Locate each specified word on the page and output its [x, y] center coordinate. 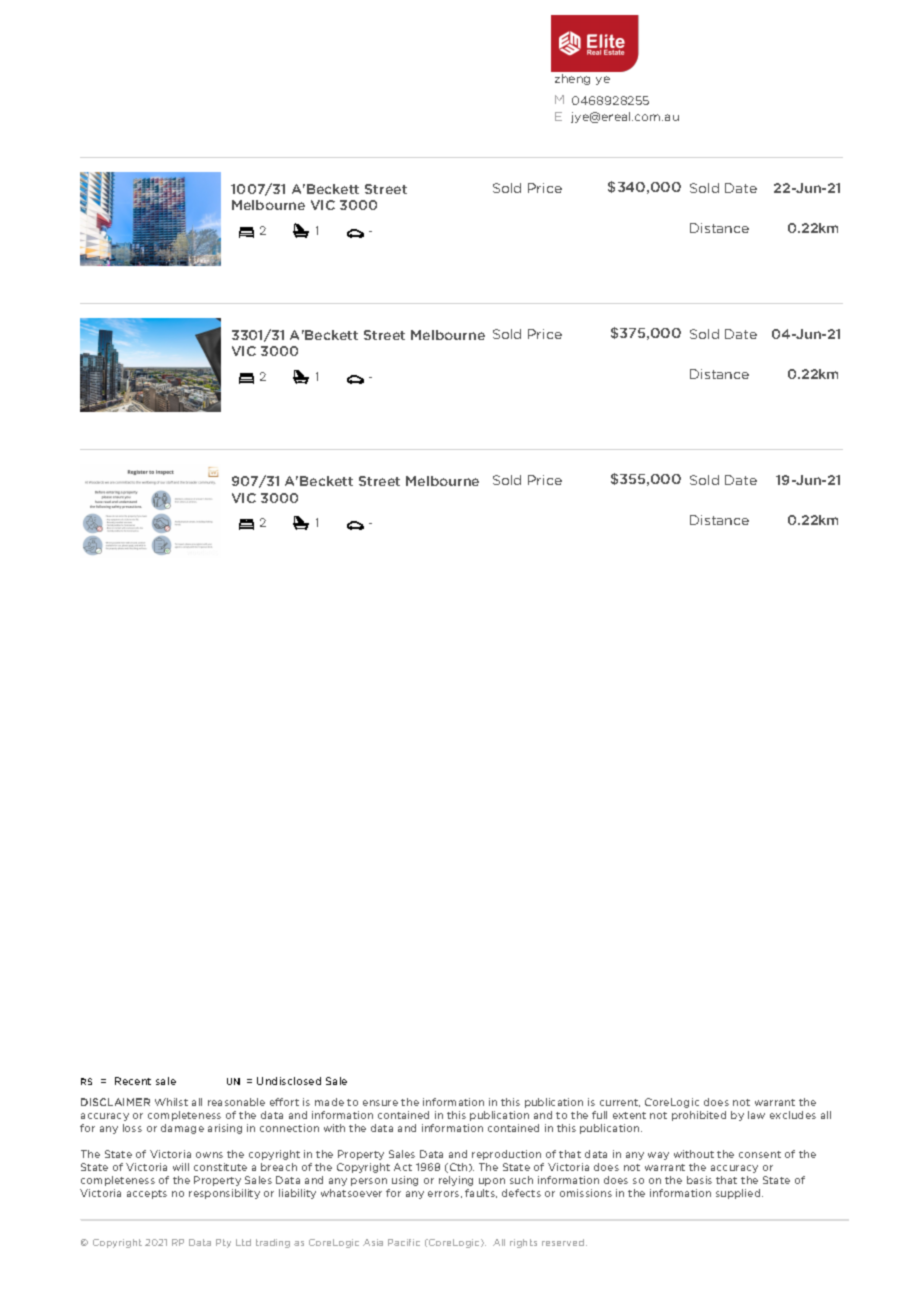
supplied [739, 1194]
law [756, 1115]
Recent [133, 1081]
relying [456, 1181]
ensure [380, 1103]
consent [760, 1154]
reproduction [506, 1155]
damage [182, 1129]
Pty [223, 1243]
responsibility [224, 1194]
